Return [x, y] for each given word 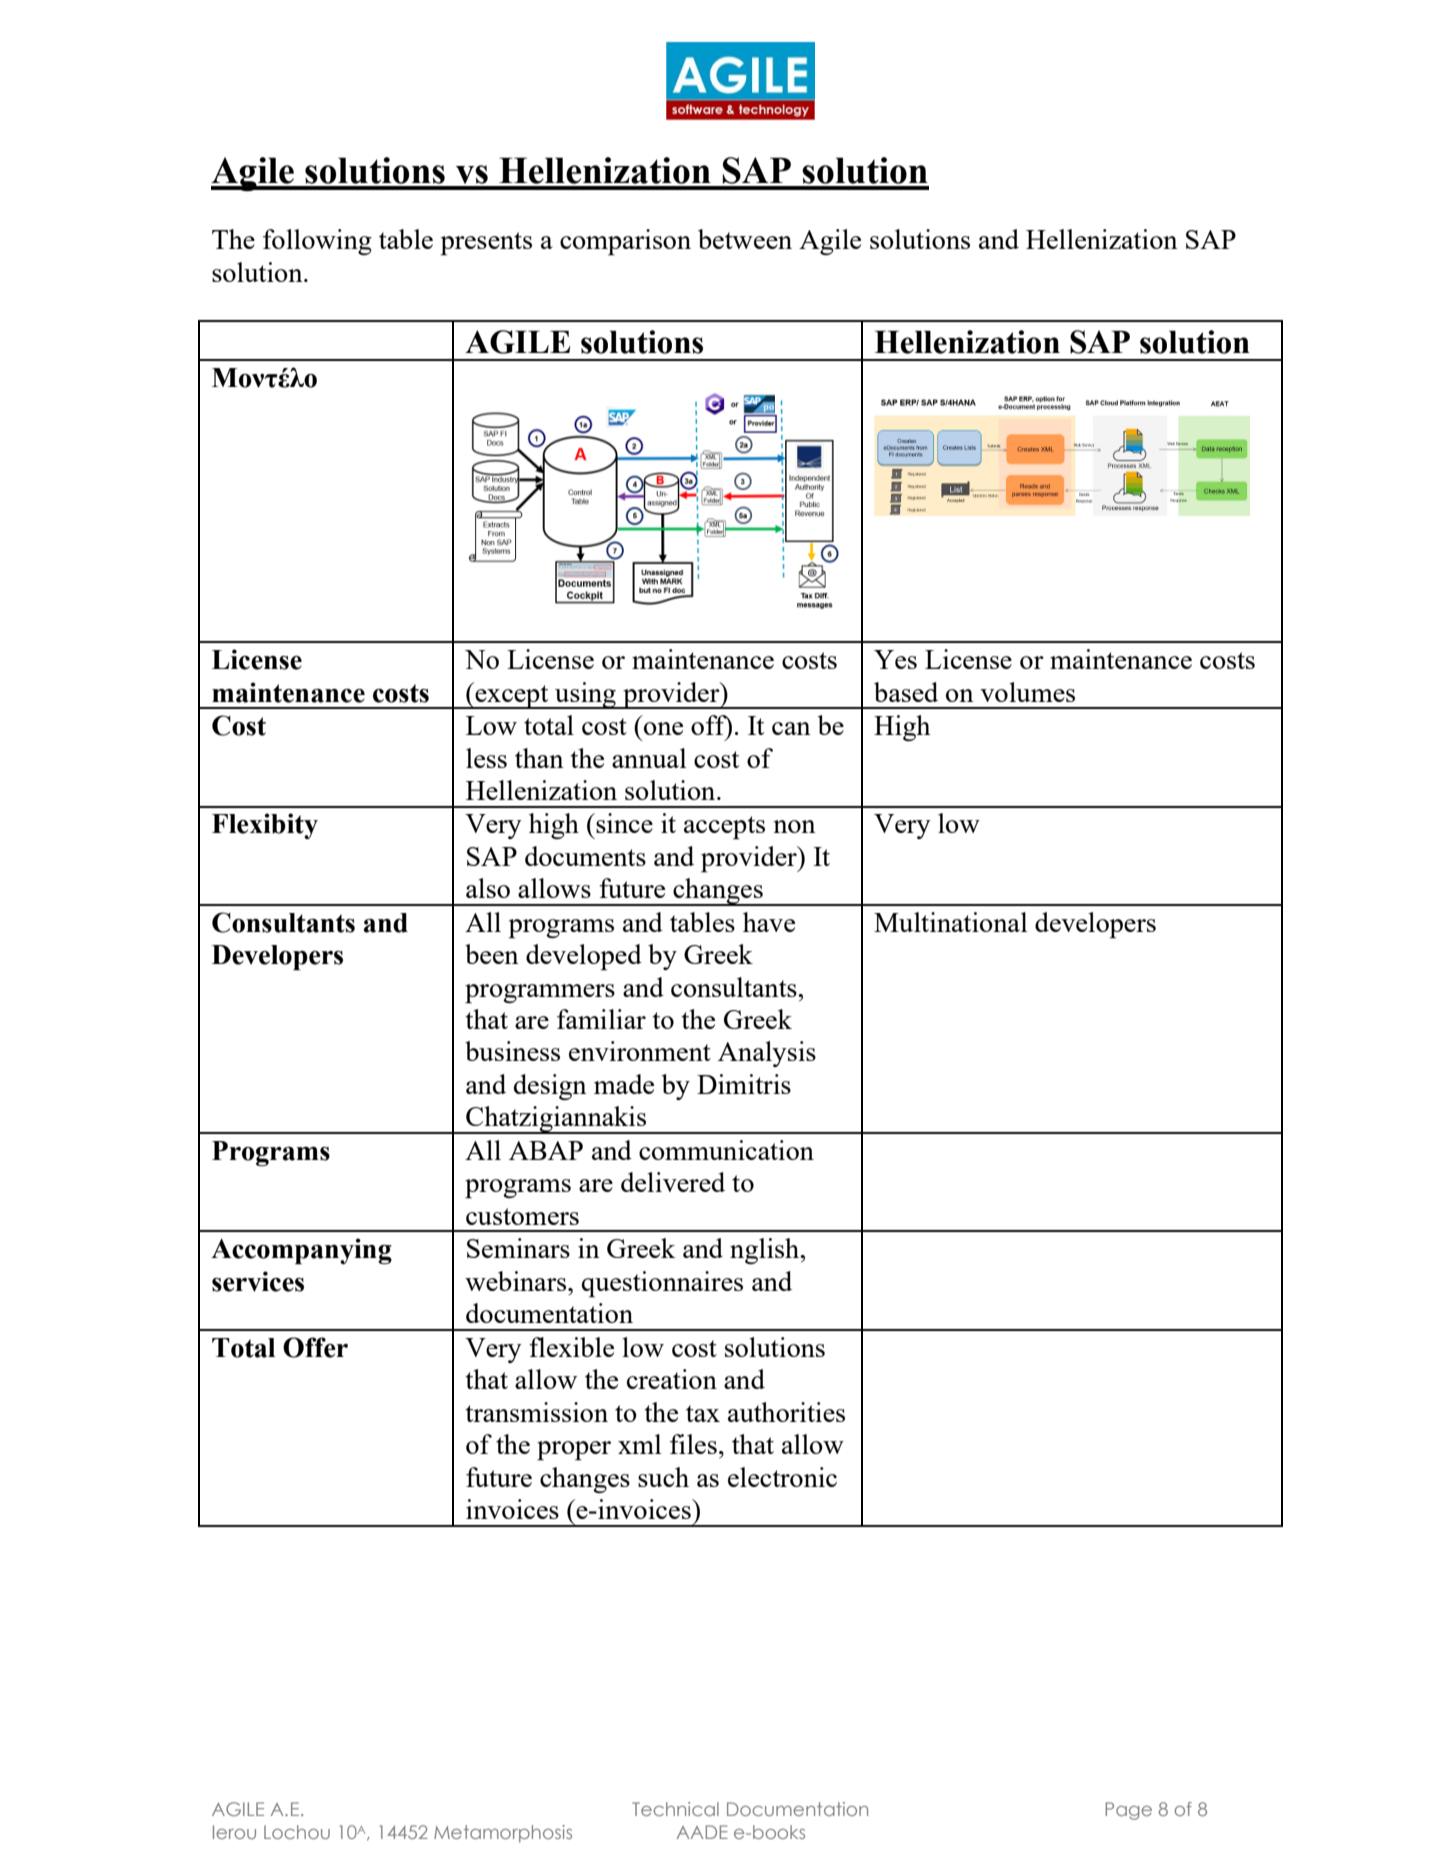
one [663, 728]
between [745, 239]
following [317, 242]
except [512, 697]
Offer [315, 1347]
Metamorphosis [503, 1834]
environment [640, 1051]
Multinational [950, 922]
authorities [786, 1412]
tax [703, 1413]
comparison [625, 242]
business [512, 1051]
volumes [1027, 692]
